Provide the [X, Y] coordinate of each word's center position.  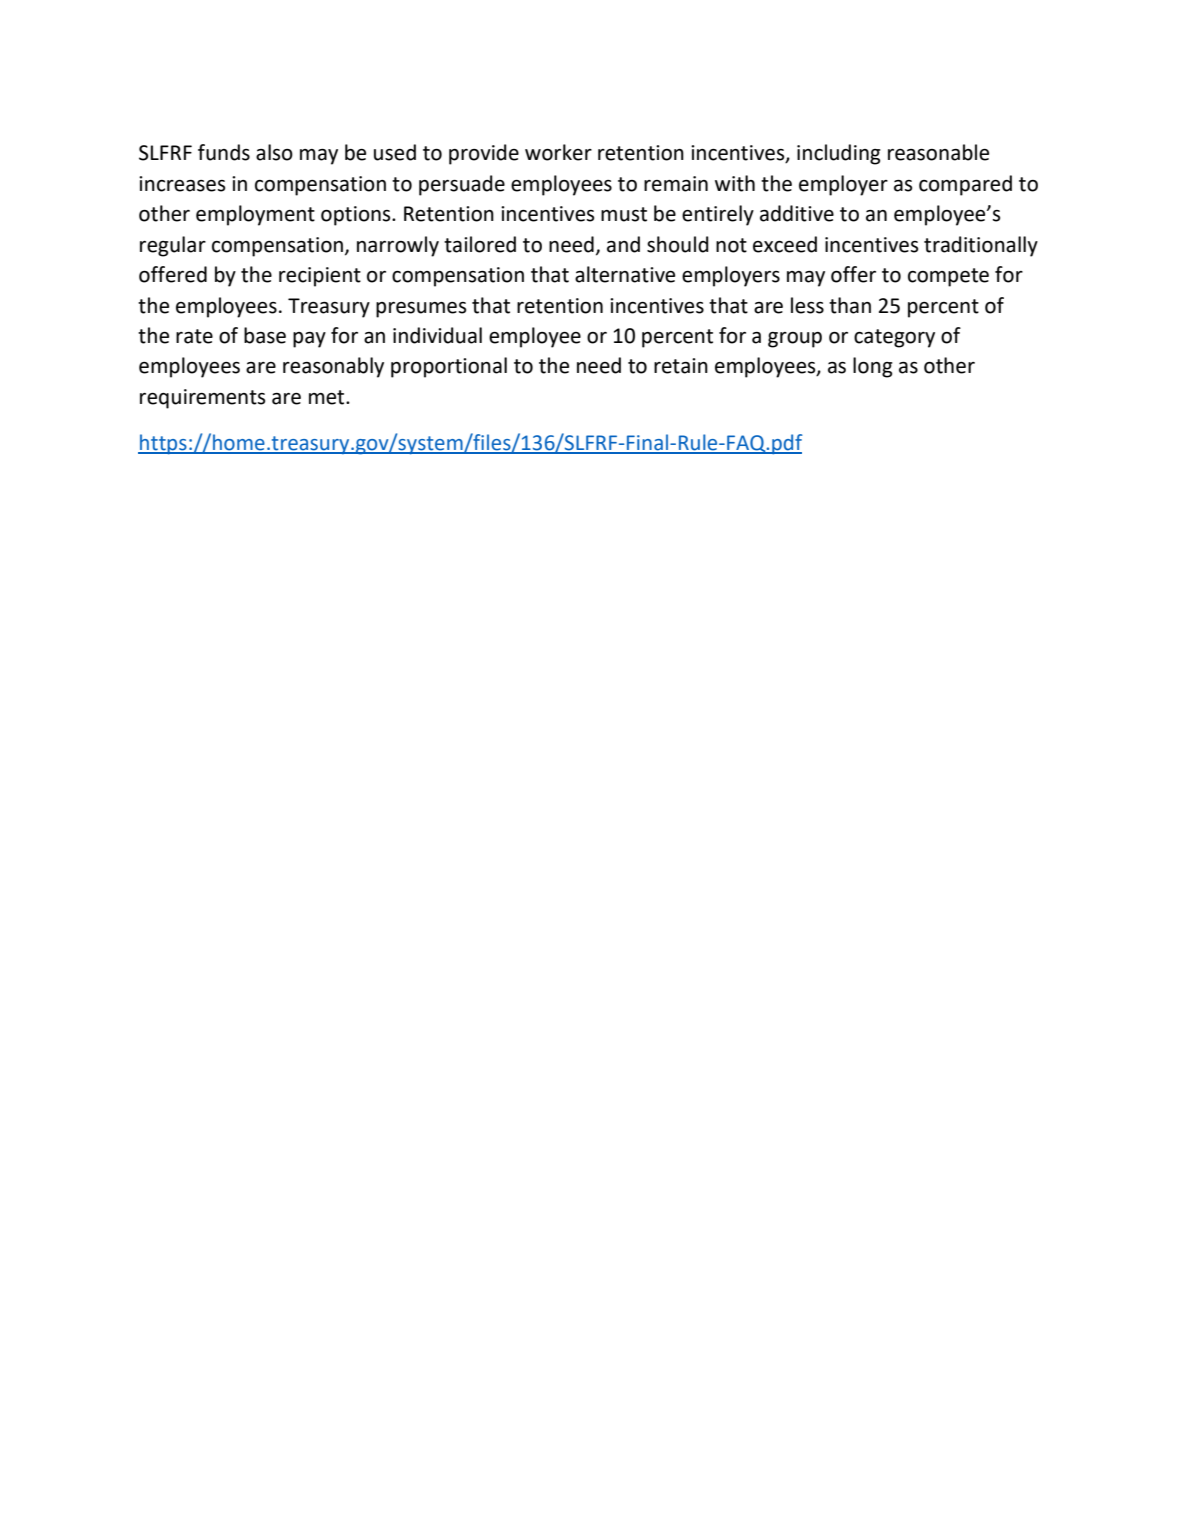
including [839, 154]
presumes [421, 310]
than [850, 305]
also [274, 152]
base [265, 335]
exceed [785, 244]
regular [173, 246]
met [328, 397]
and [623, 244]
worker [558, 152]
